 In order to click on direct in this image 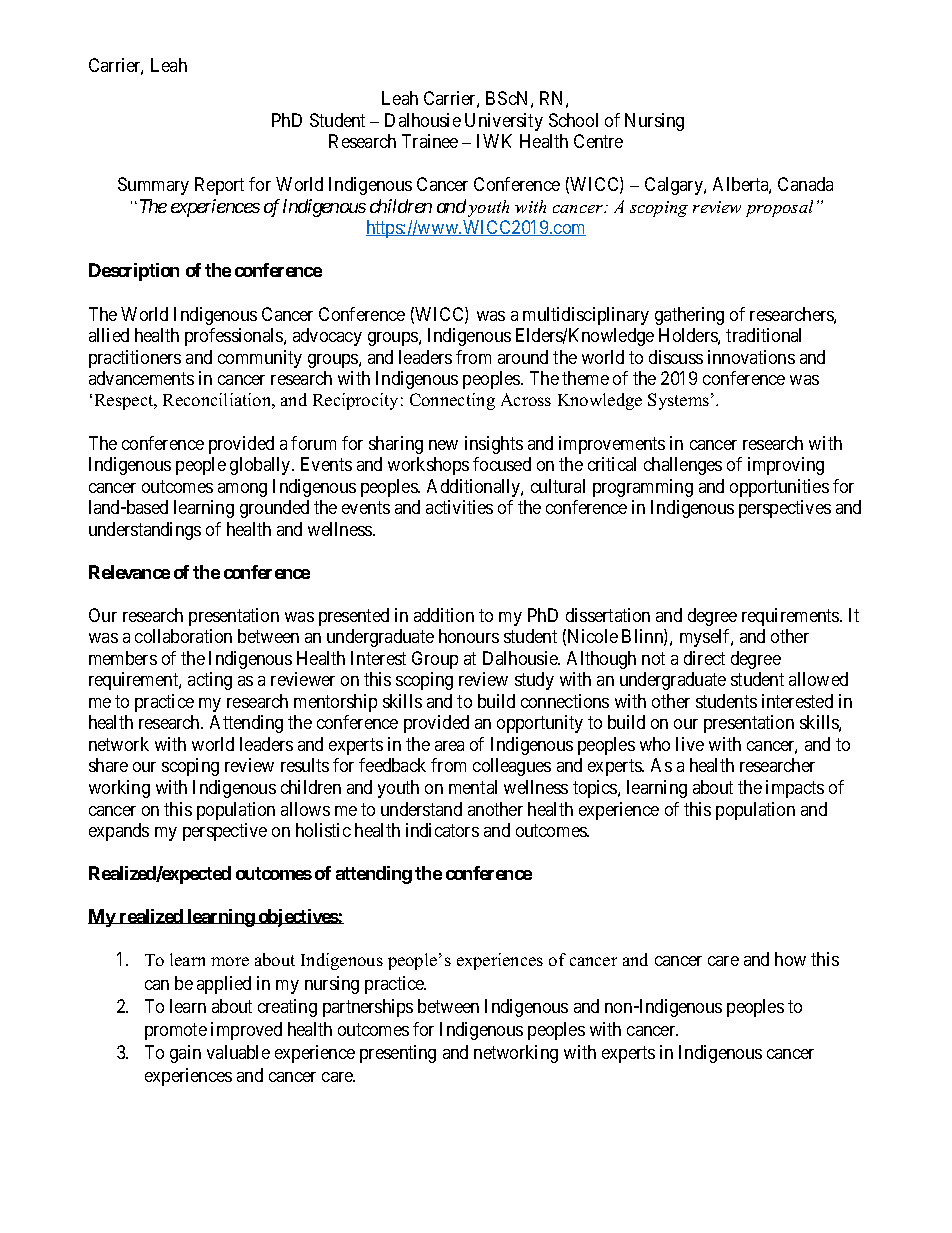, I will do `click(704, 658)`.
